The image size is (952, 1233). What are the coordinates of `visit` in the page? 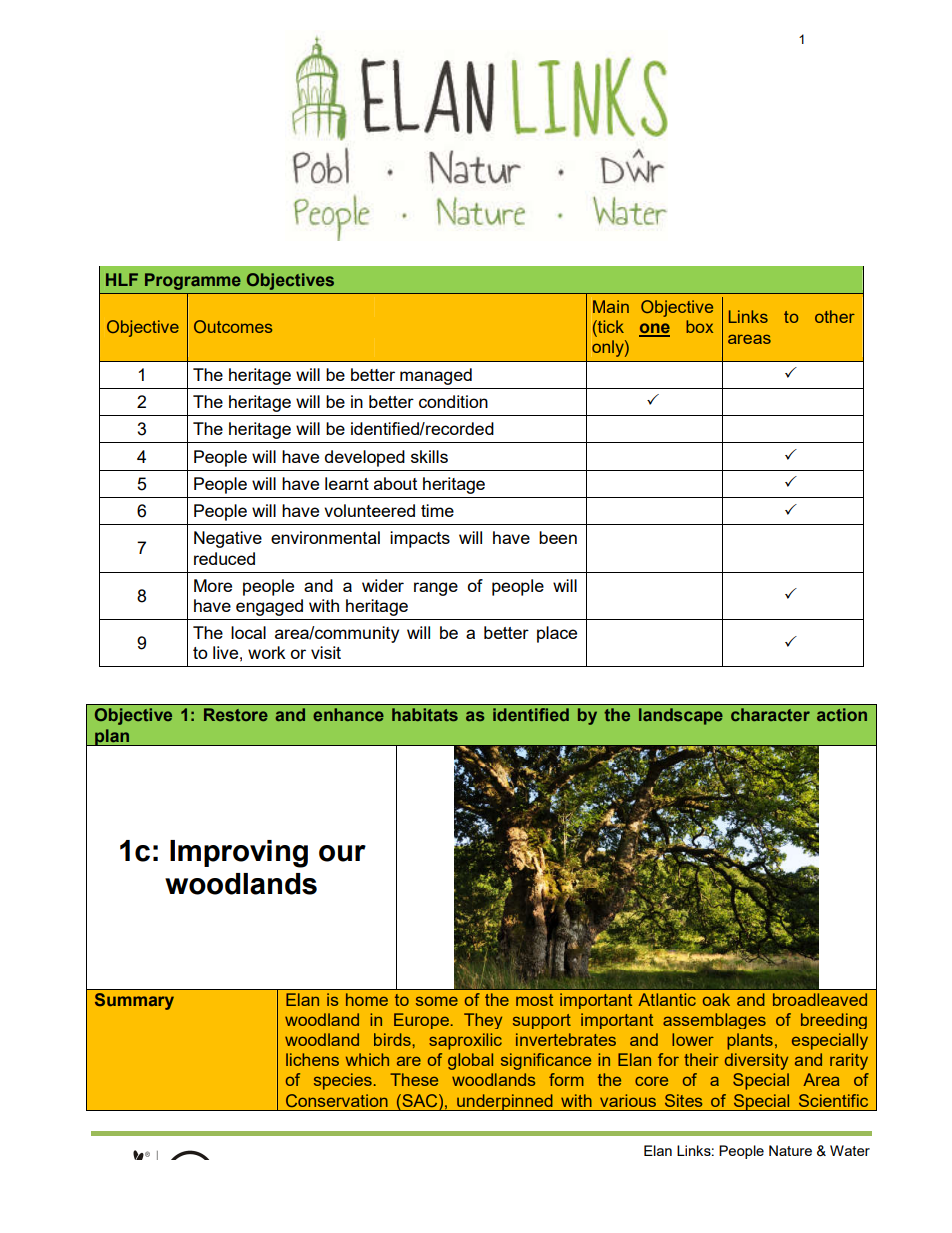 It's located at (326, 652).
